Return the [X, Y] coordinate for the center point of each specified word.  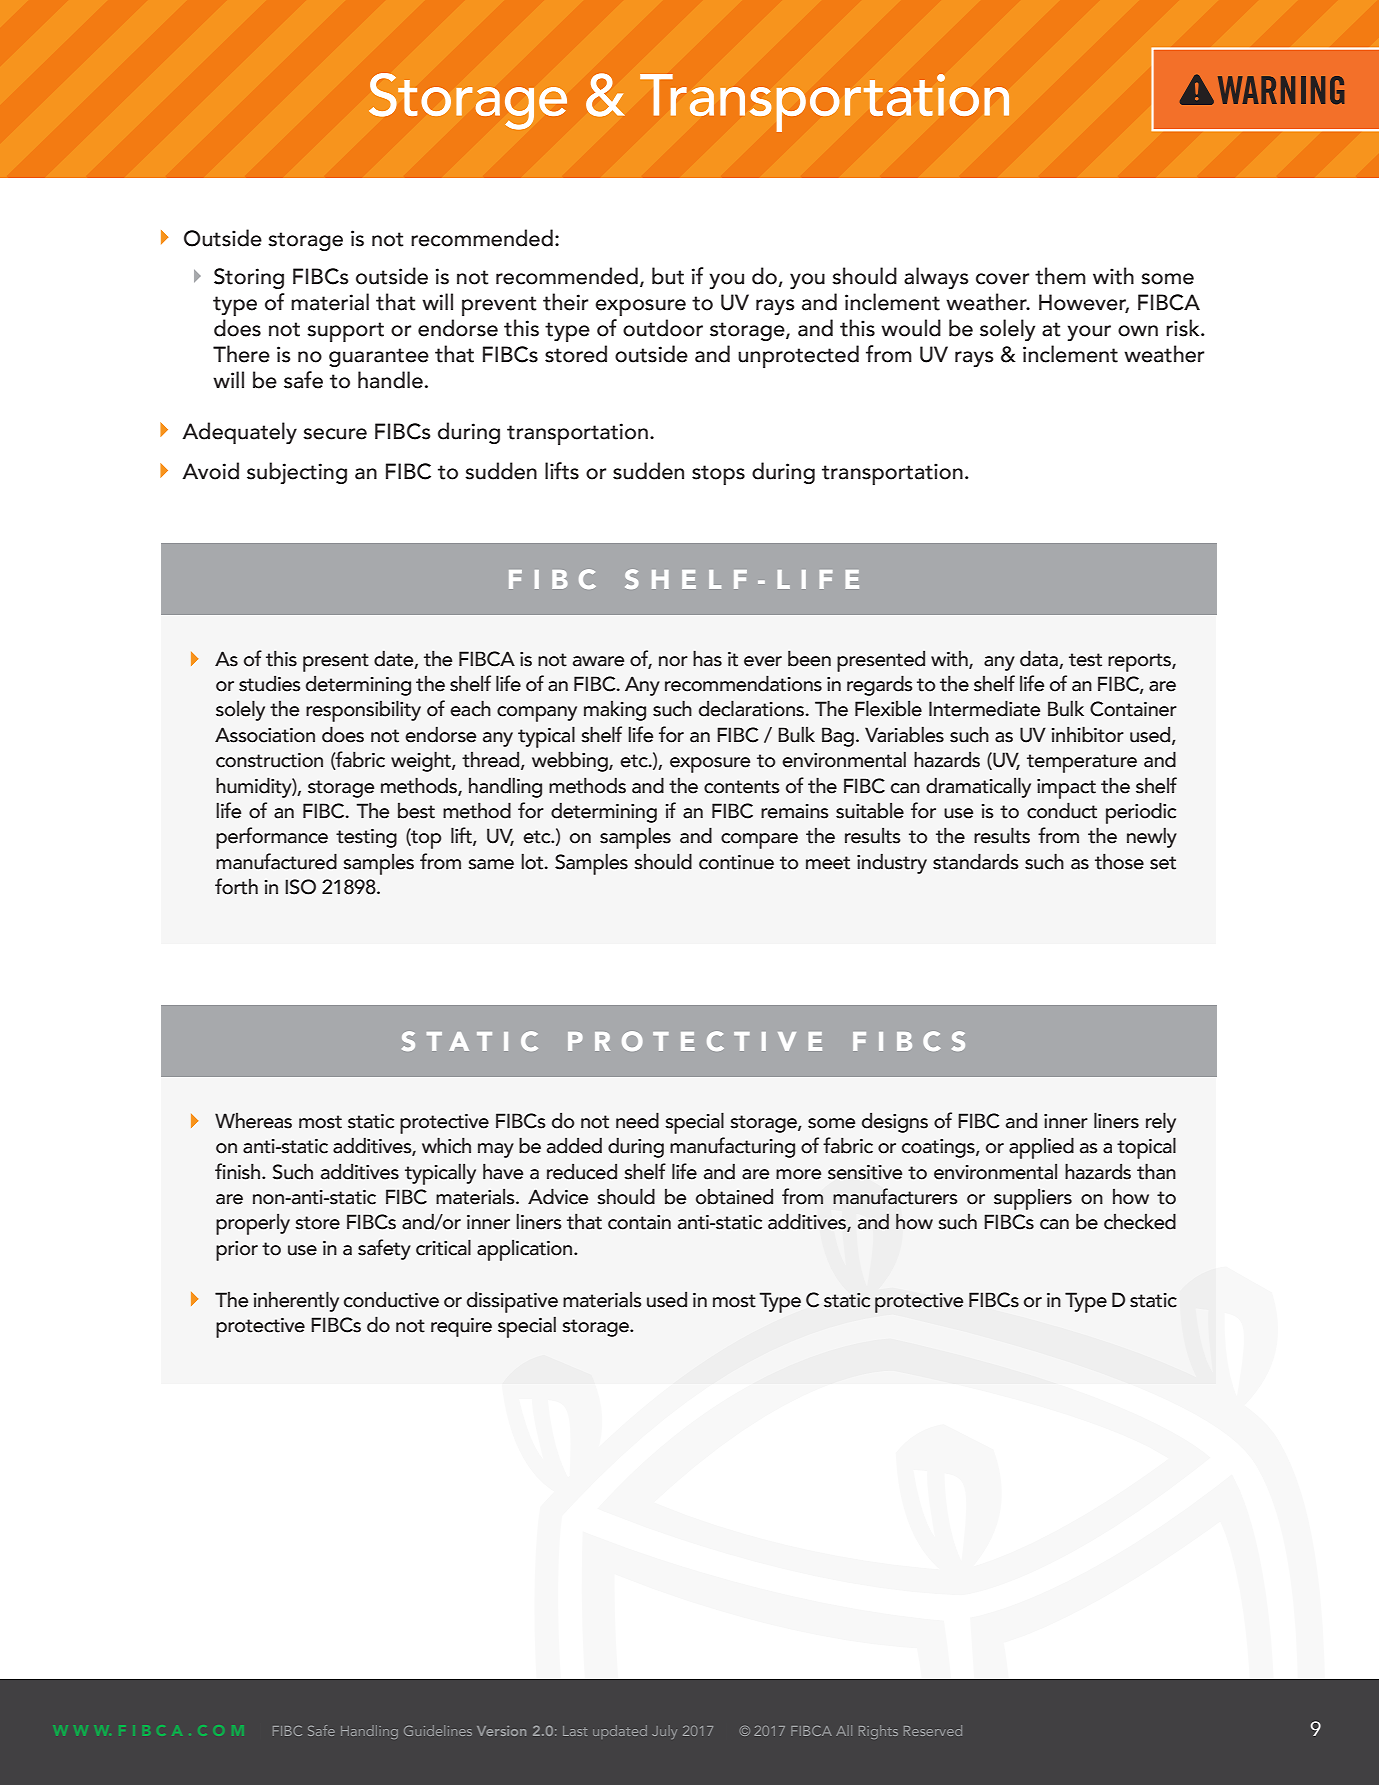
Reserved [933, 1730]
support [345, 332]
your [1089, 333]
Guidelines [438, 1730]
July [664, 1732]
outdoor [663, 328]
